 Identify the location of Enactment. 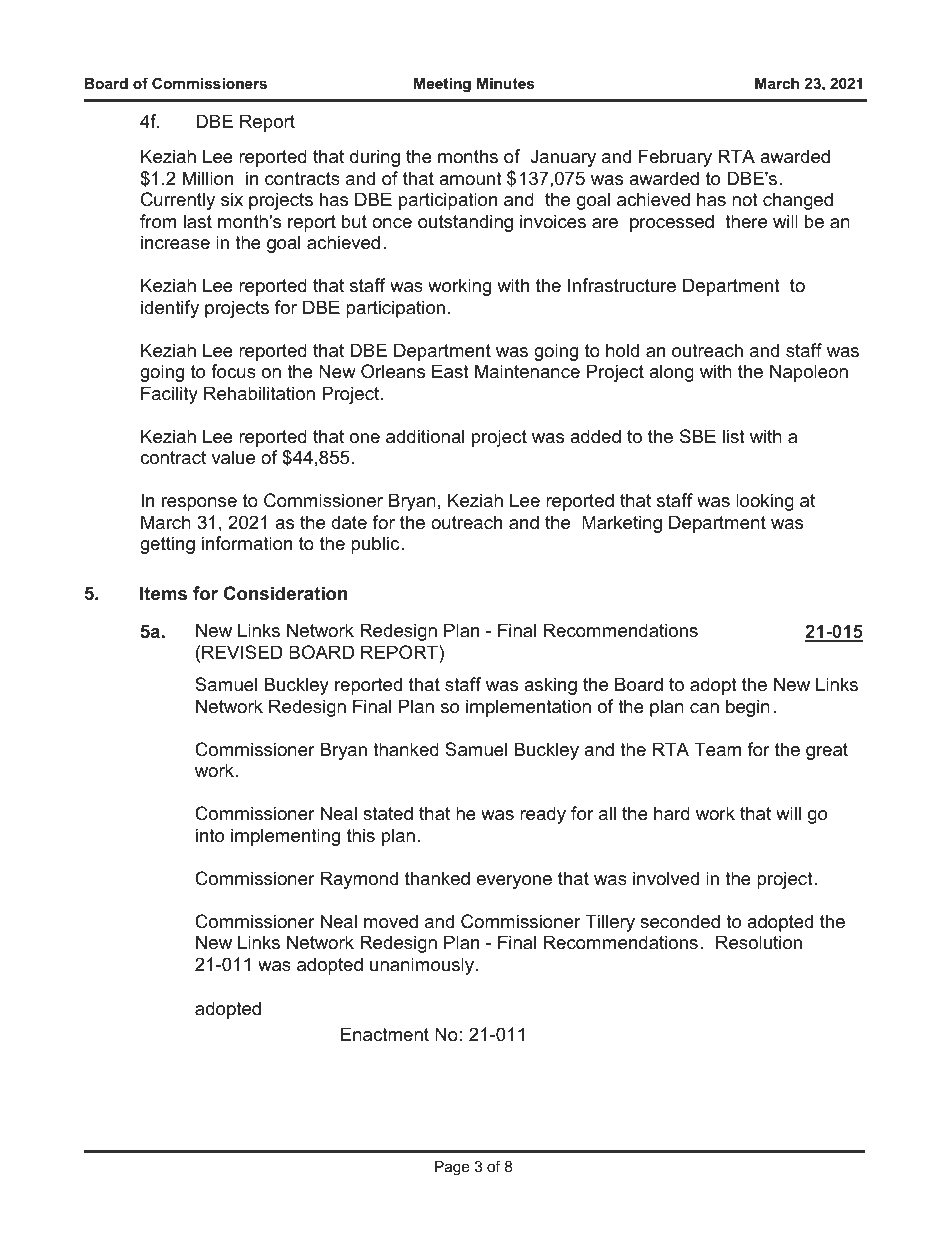
(385, 1034).
